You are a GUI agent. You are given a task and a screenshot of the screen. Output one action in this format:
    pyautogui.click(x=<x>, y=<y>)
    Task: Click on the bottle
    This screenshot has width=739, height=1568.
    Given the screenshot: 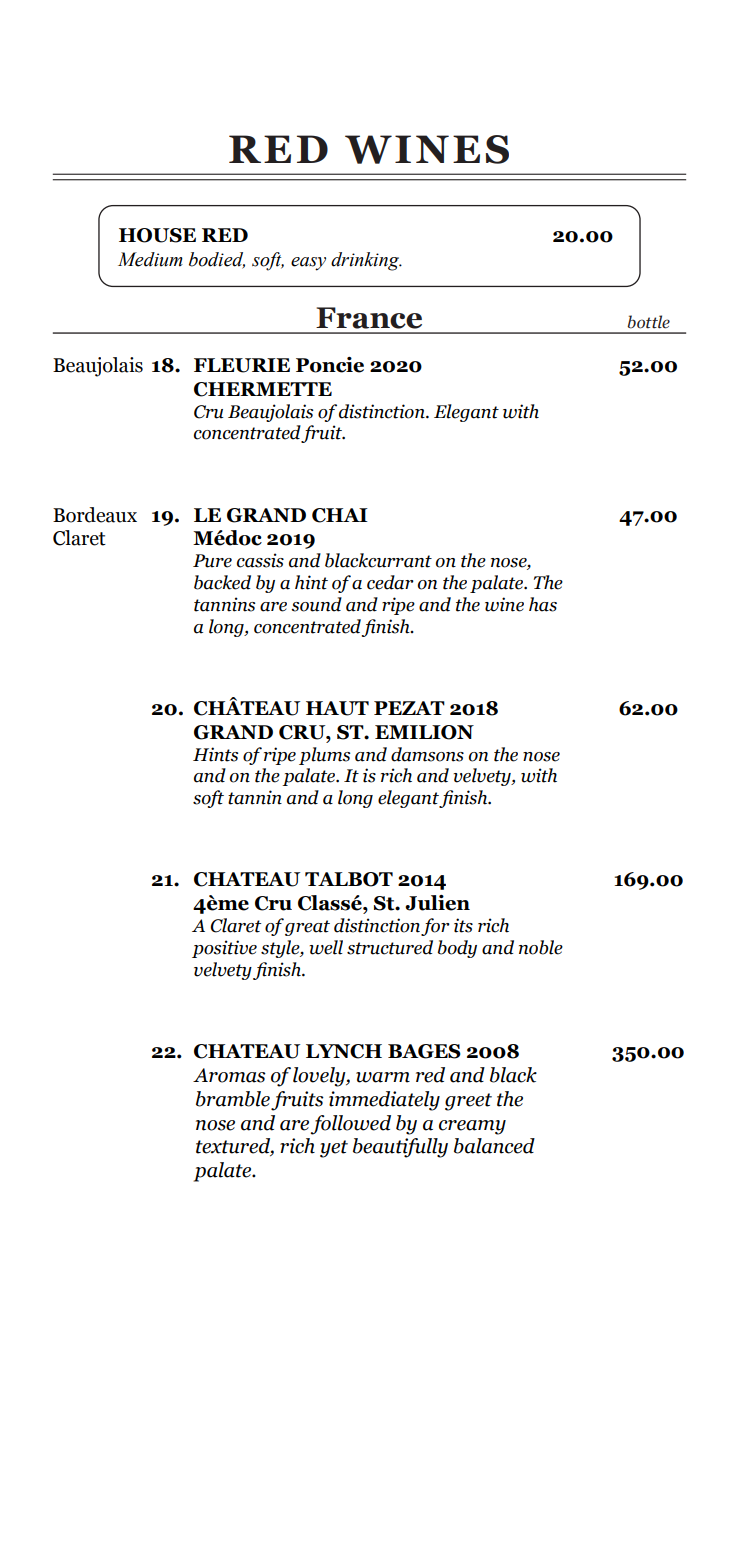 What is the action you would take?
    pyautogui.click(x=648, y=322)
